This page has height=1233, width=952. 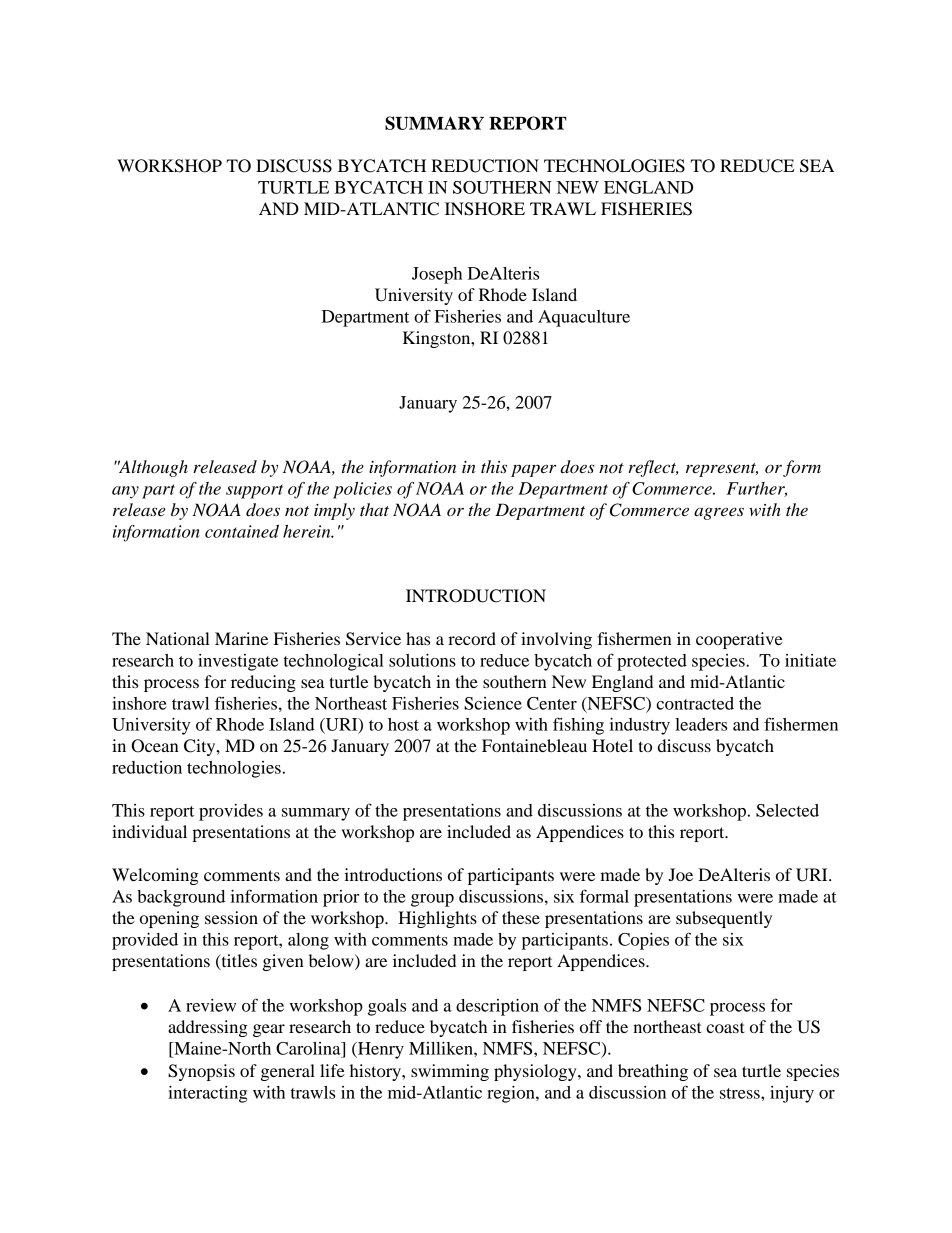 What do you see at coordinates (450, 1072) in the page?
I see `swimming` at bounding box center [450, 1072].
